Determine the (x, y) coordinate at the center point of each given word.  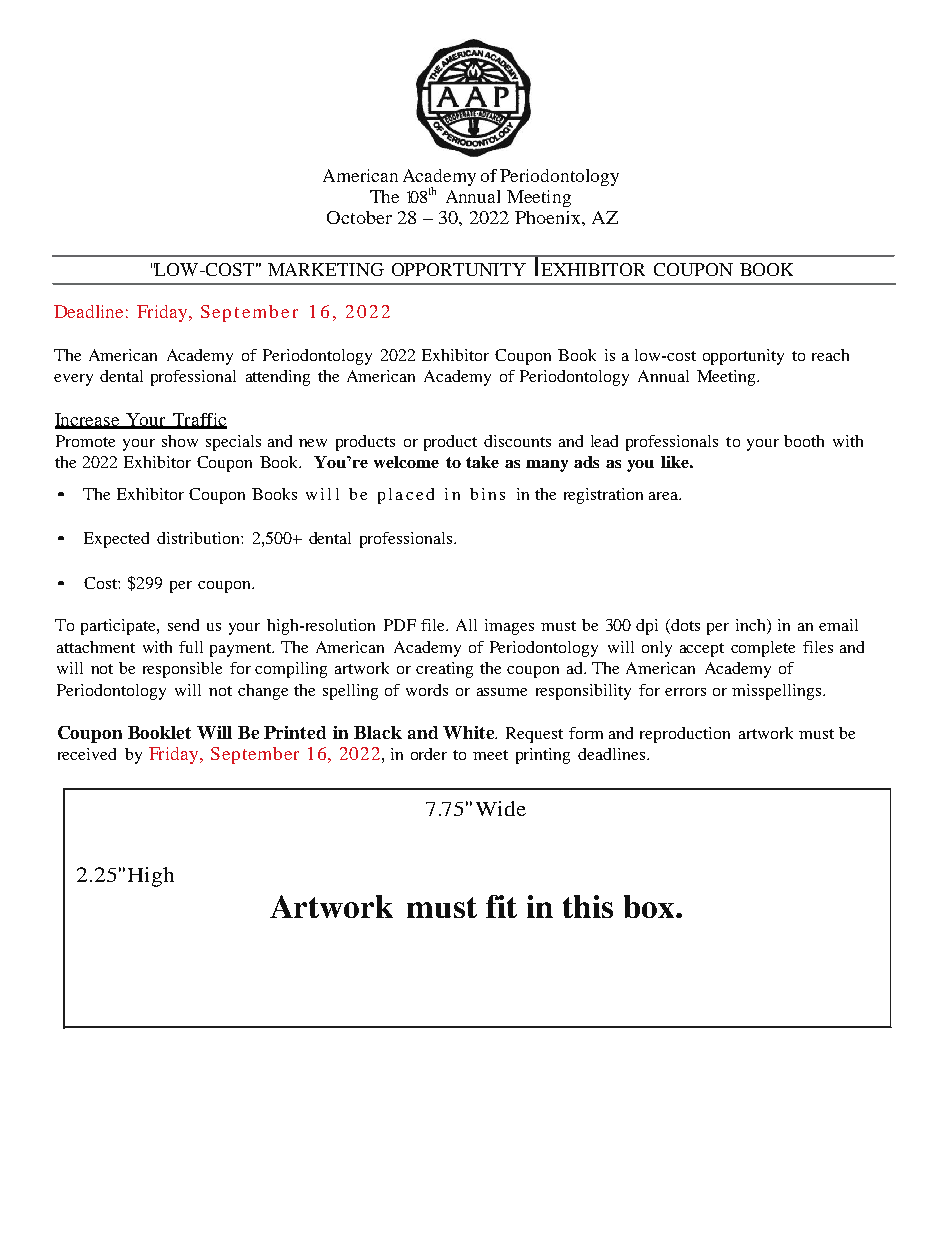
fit (501, 906)
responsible (182, 670)
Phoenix (549, 217)
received (87, 754)
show (180, 441)
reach (830, 355)
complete (763, 649)
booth (804, 441)
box (650, 906)
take (482, 462)
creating (444, 670)
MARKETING (326, 269)
